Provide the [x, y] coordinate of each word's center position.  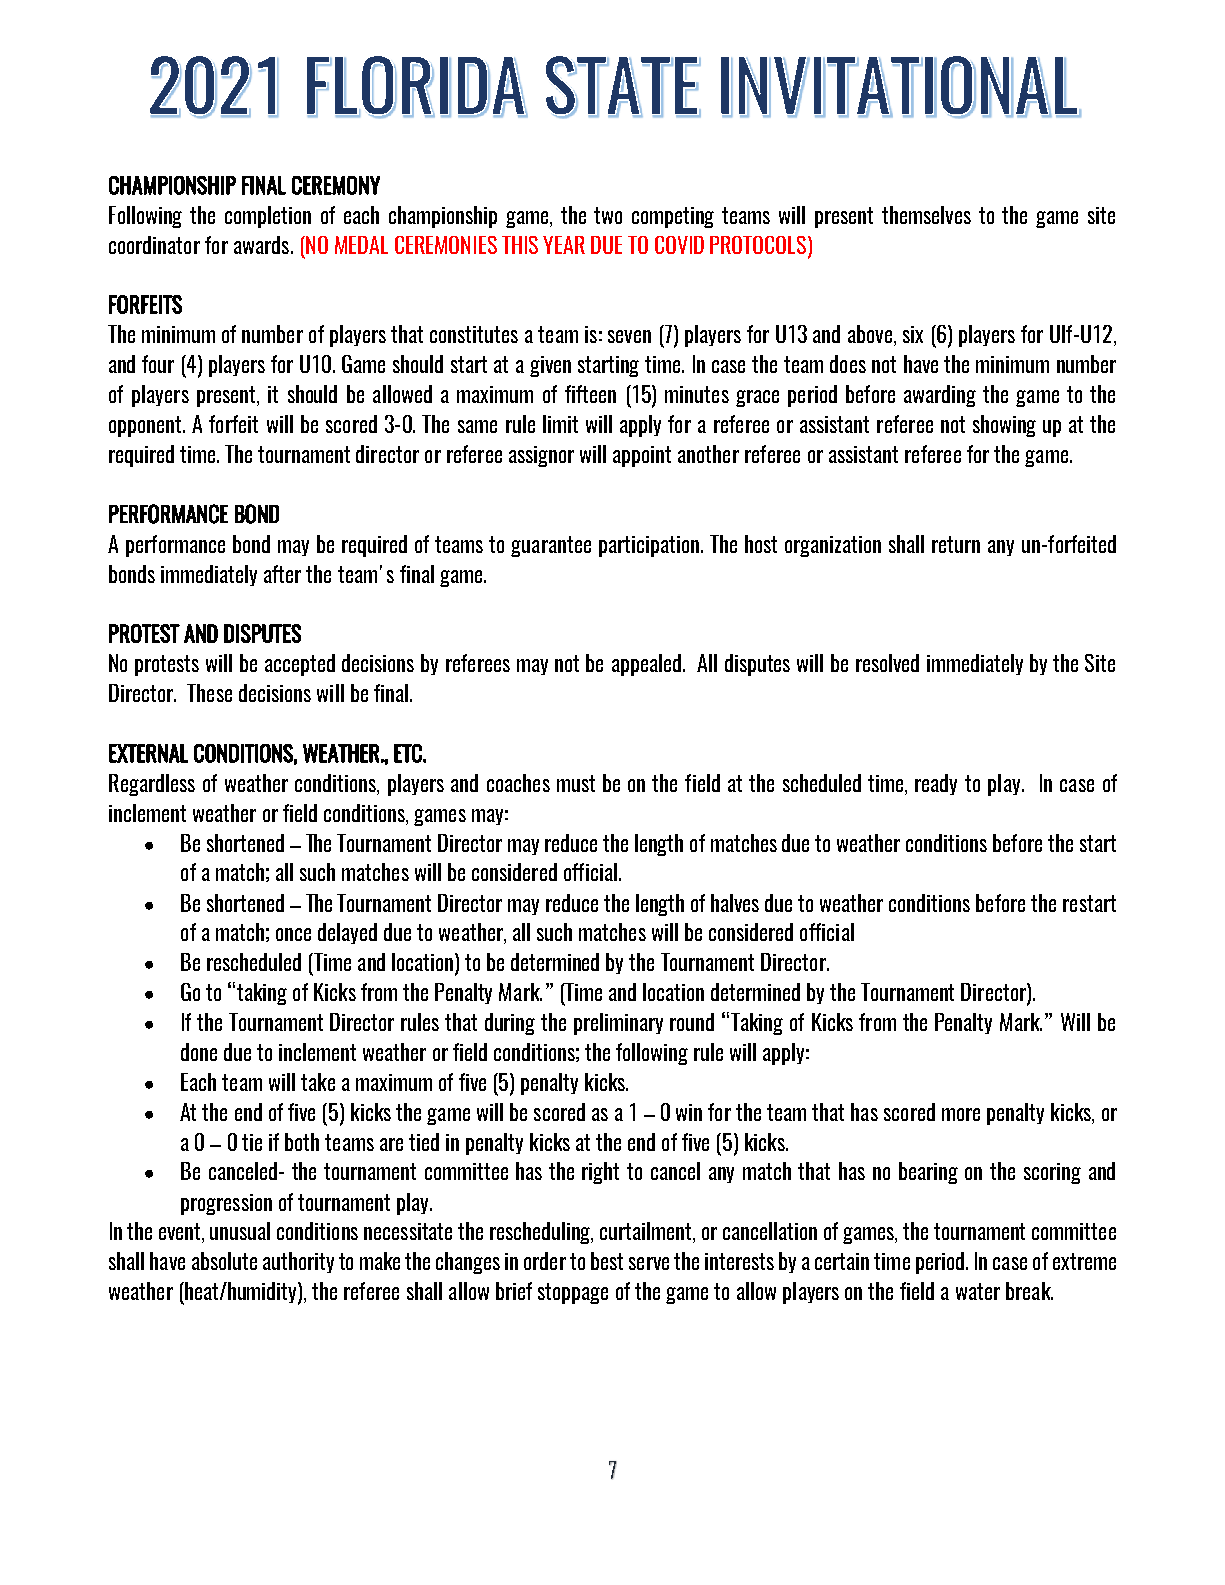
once [293, 934]
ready [936, 784]
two [608, 215]
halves [735, 903]
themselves [926, 215]
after [282, 574]
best [607, 1261]
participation [650, 546]
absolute [224, 1261]
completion [268, 217]
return [956, 544]
